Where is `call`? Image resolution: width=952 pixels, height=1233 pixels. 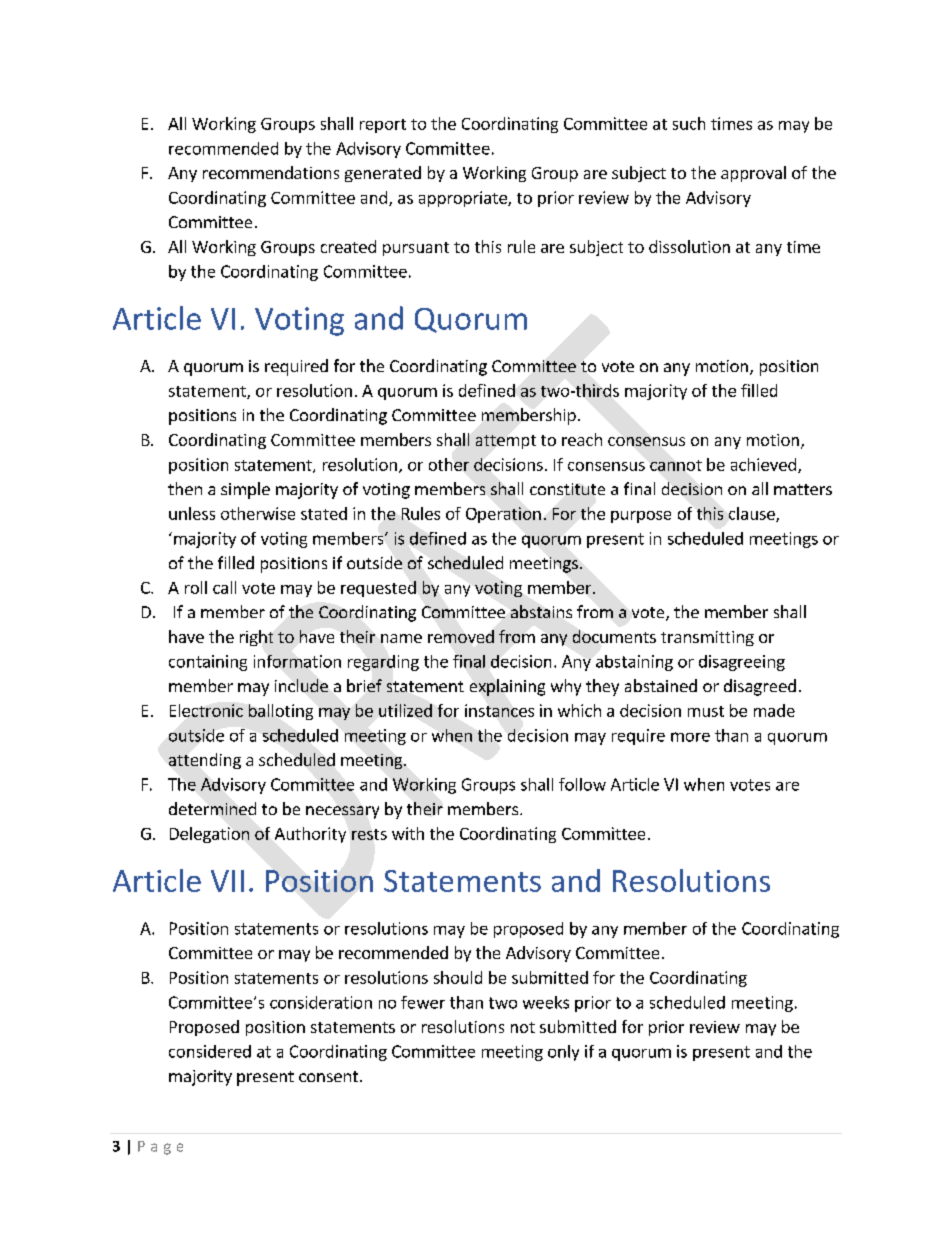
call is located at coordinates (224, 587).
